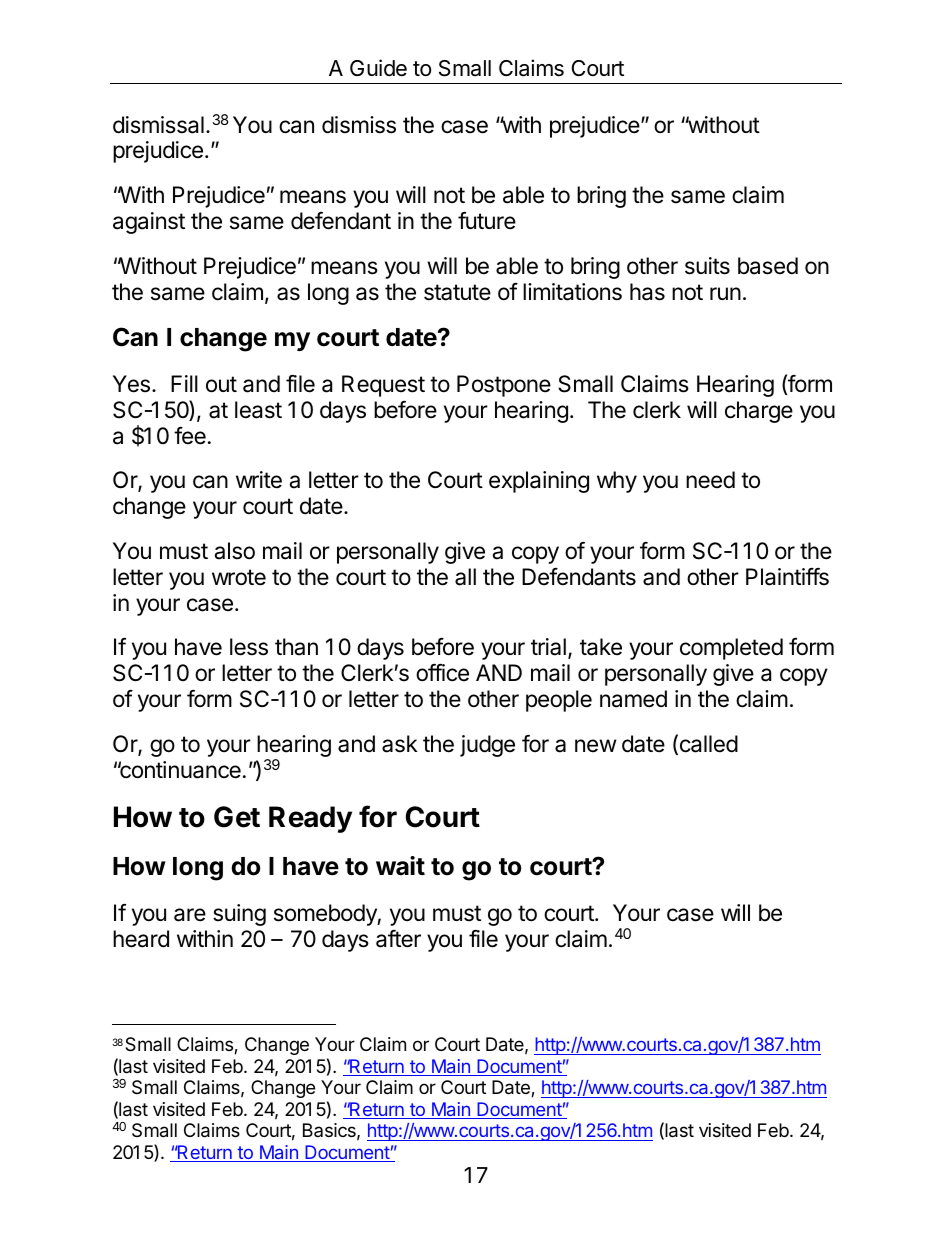  I want to click on future, so click(487, 221).
